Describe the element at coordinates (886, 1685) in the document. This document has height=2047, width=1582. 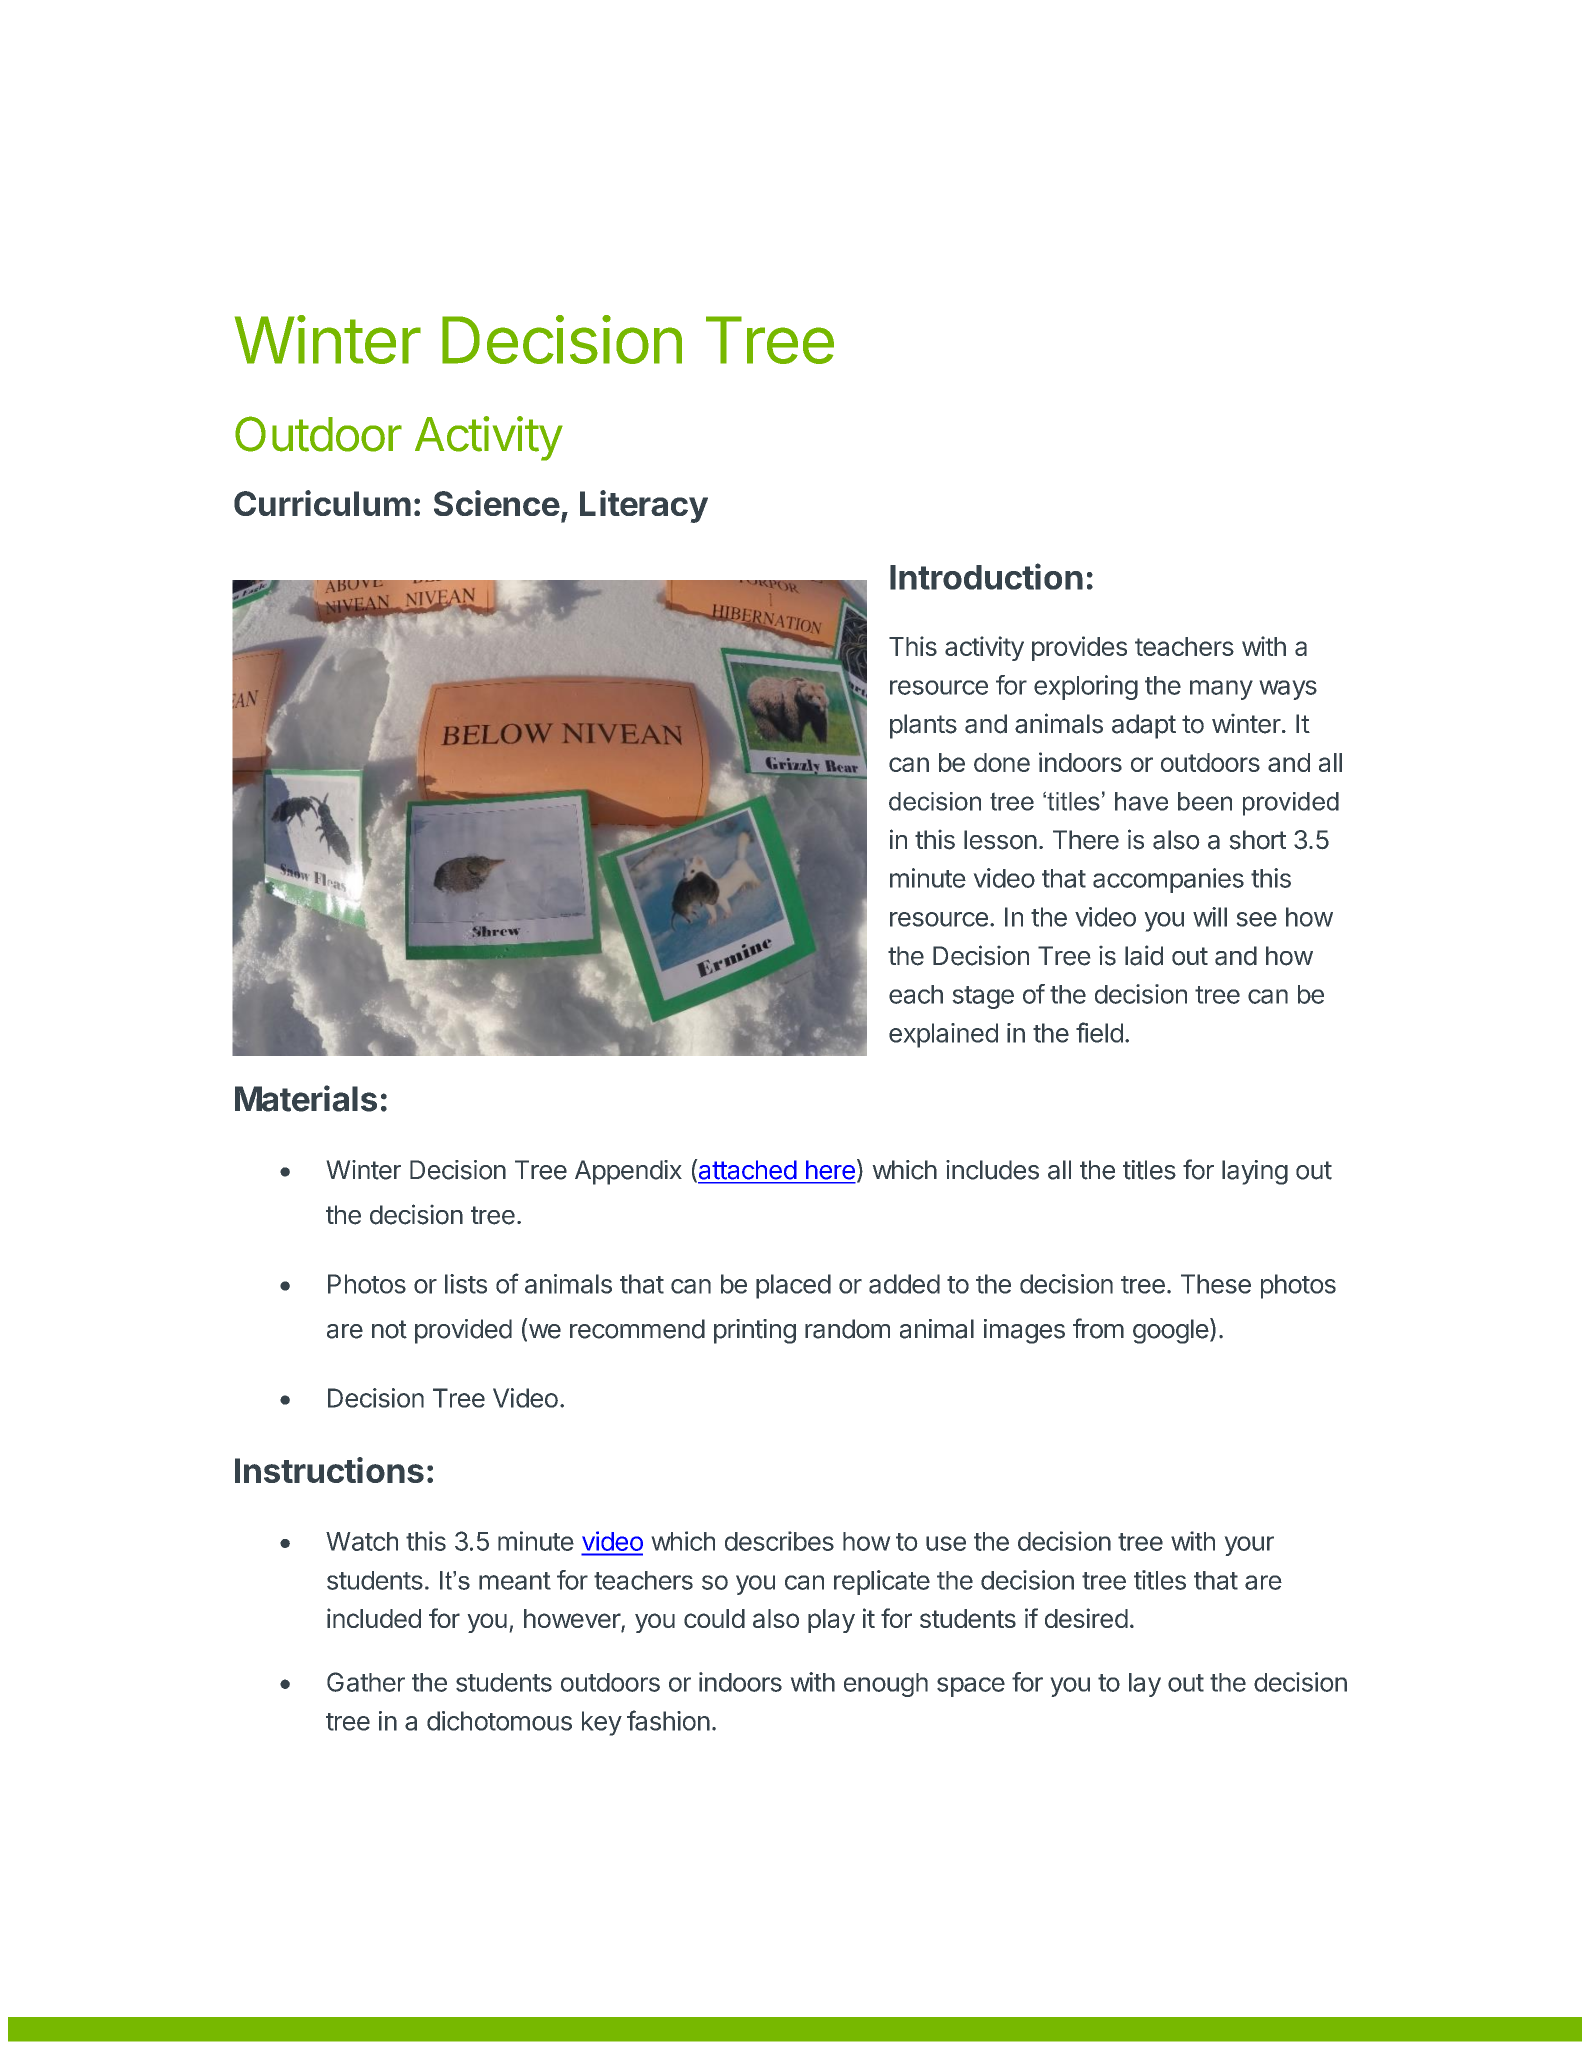
I see `enough` at that location.
